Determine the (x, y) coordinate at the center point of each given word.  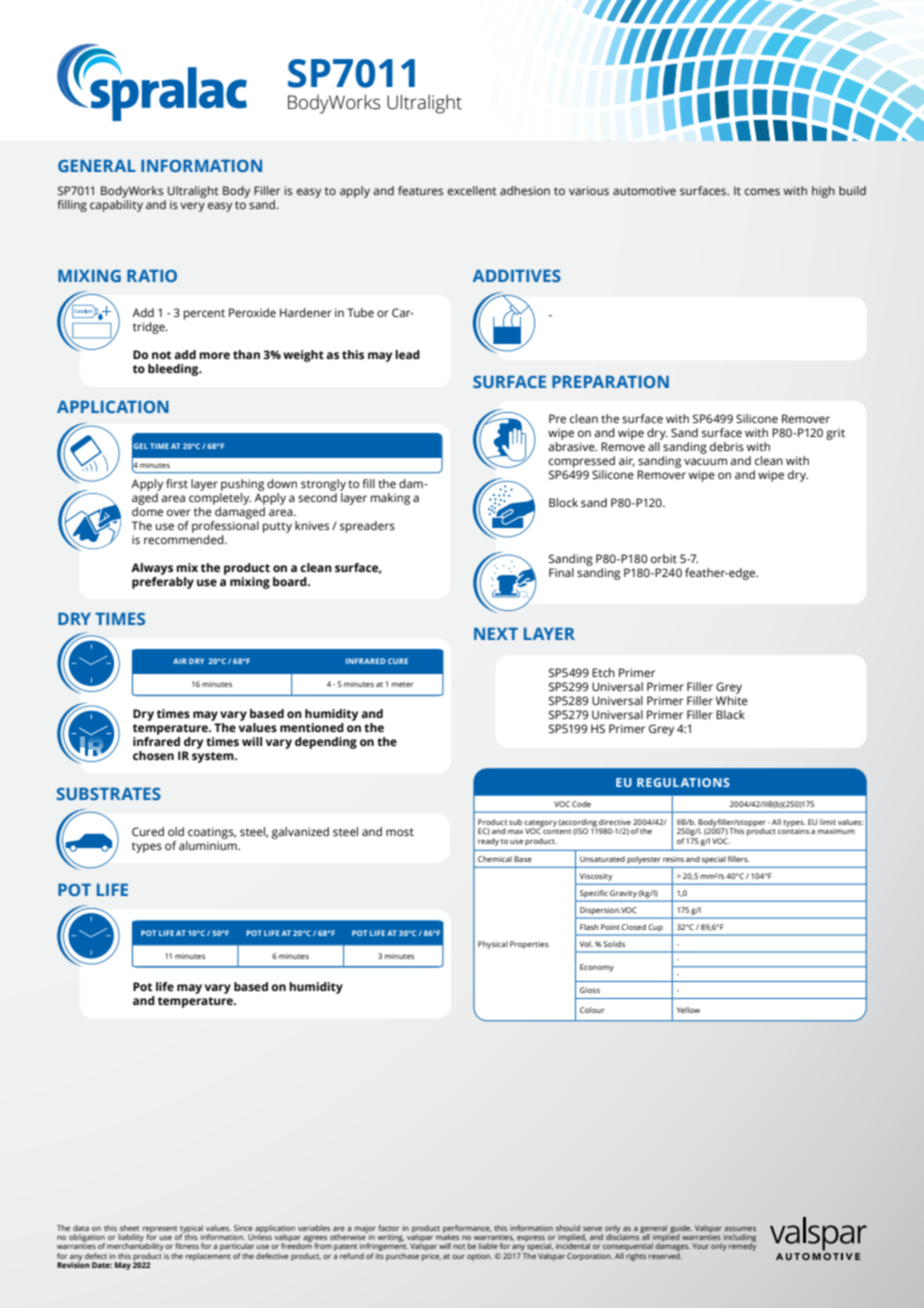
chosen (153, 756)
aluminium (209, 844)
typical (191, 1230)
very (192, 207)
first (177, 484)
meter (402, 684)
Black (730, 714)
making (390, 499)
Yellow (688, 1010)
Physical (493, 945)
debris (727, 446)
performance (467, 1230)
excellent (472, 190)
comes (762, 191)
